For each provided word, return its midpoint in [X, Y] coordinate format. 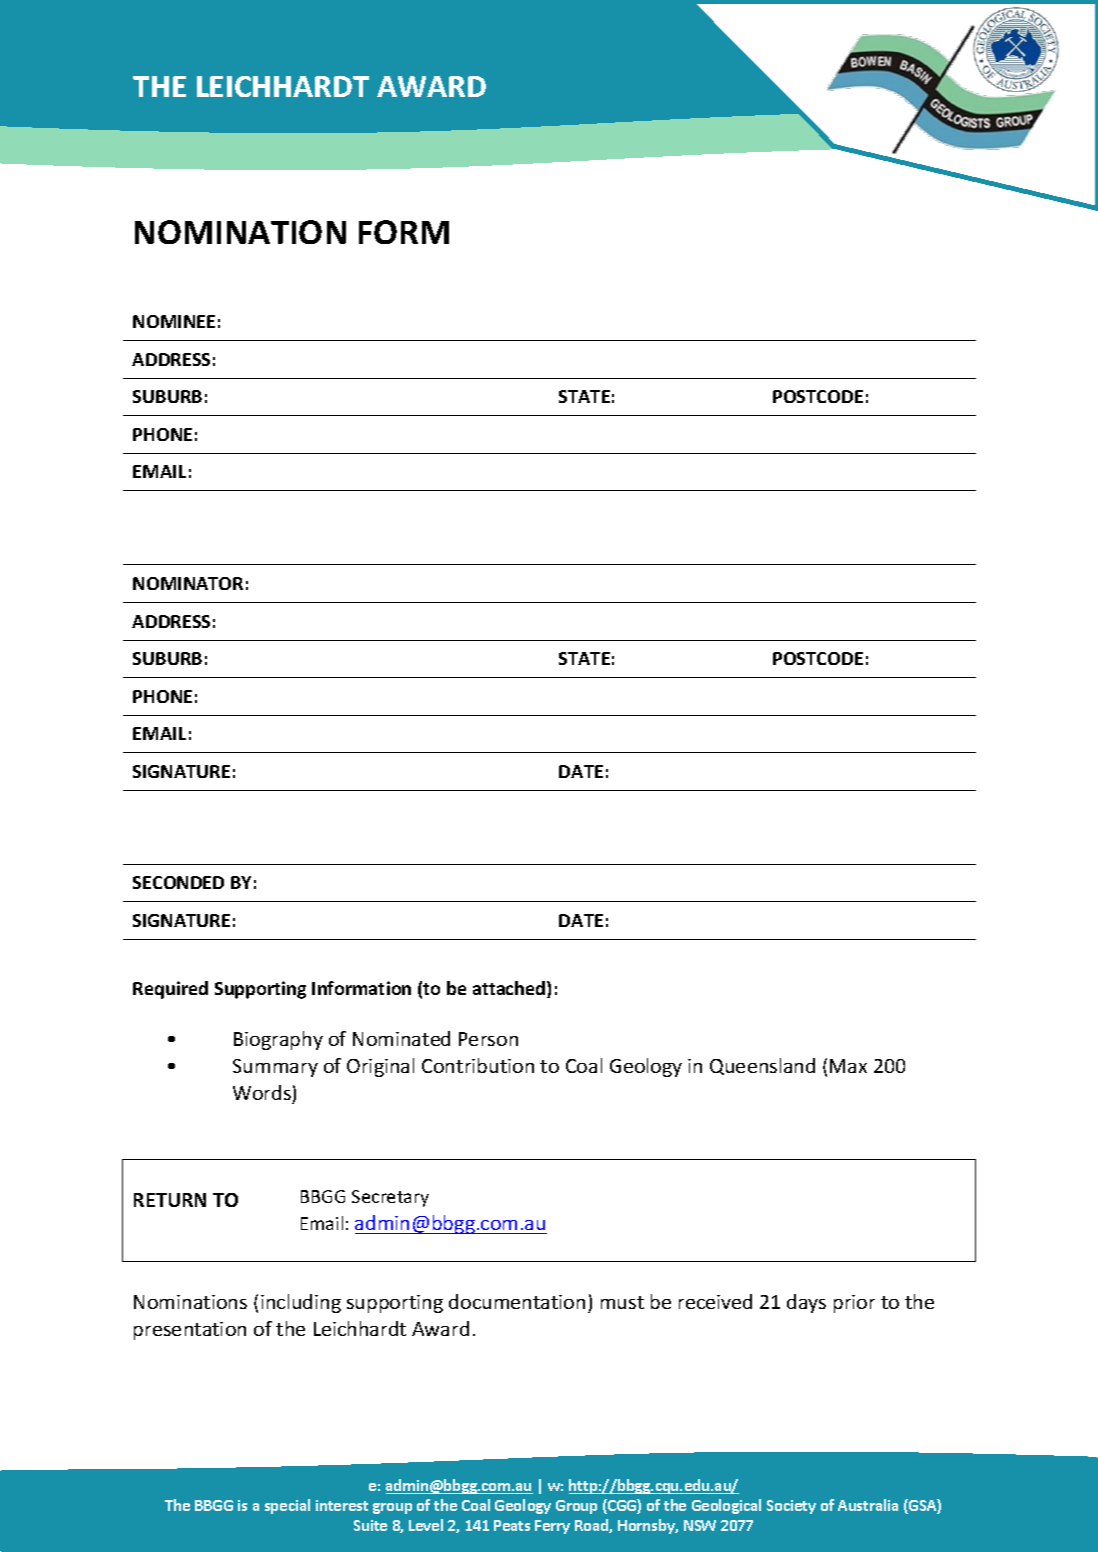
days [806, 1303]
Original [380, 1067]
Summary [275, 1068]
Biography [278, 1040]
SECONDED [178, 882]
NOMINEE [174, 321]
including [301, 1303]
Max [848, 1066]
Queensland [762, 1066]
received [715, 1301]
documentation [517, 1301]
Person [488, 1039]
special [287, 1506]
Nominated [401, 1038]
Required [170, 990]
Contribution [478, 1065]
